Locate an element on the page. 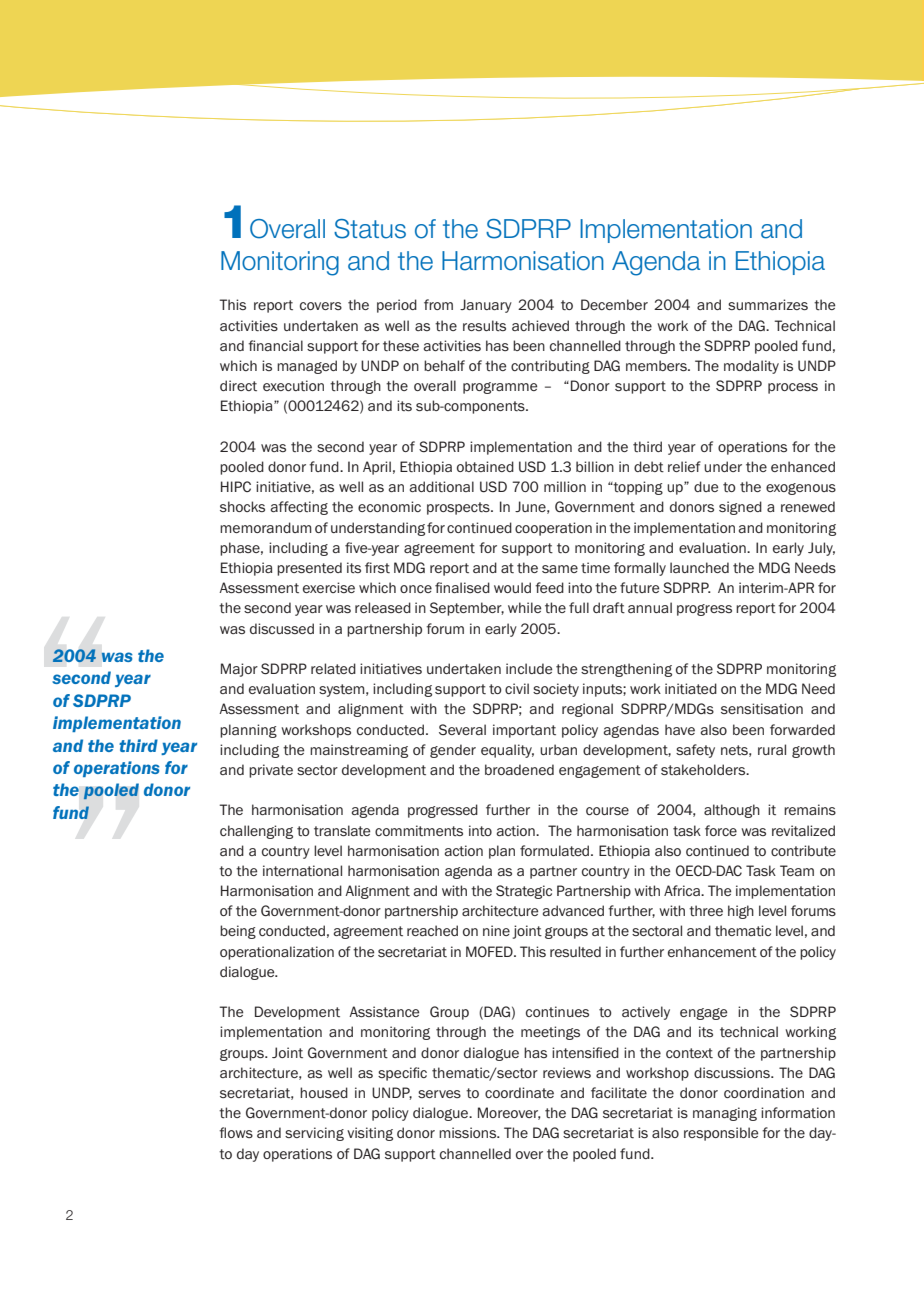  related is located at coordinates (333, 668).
